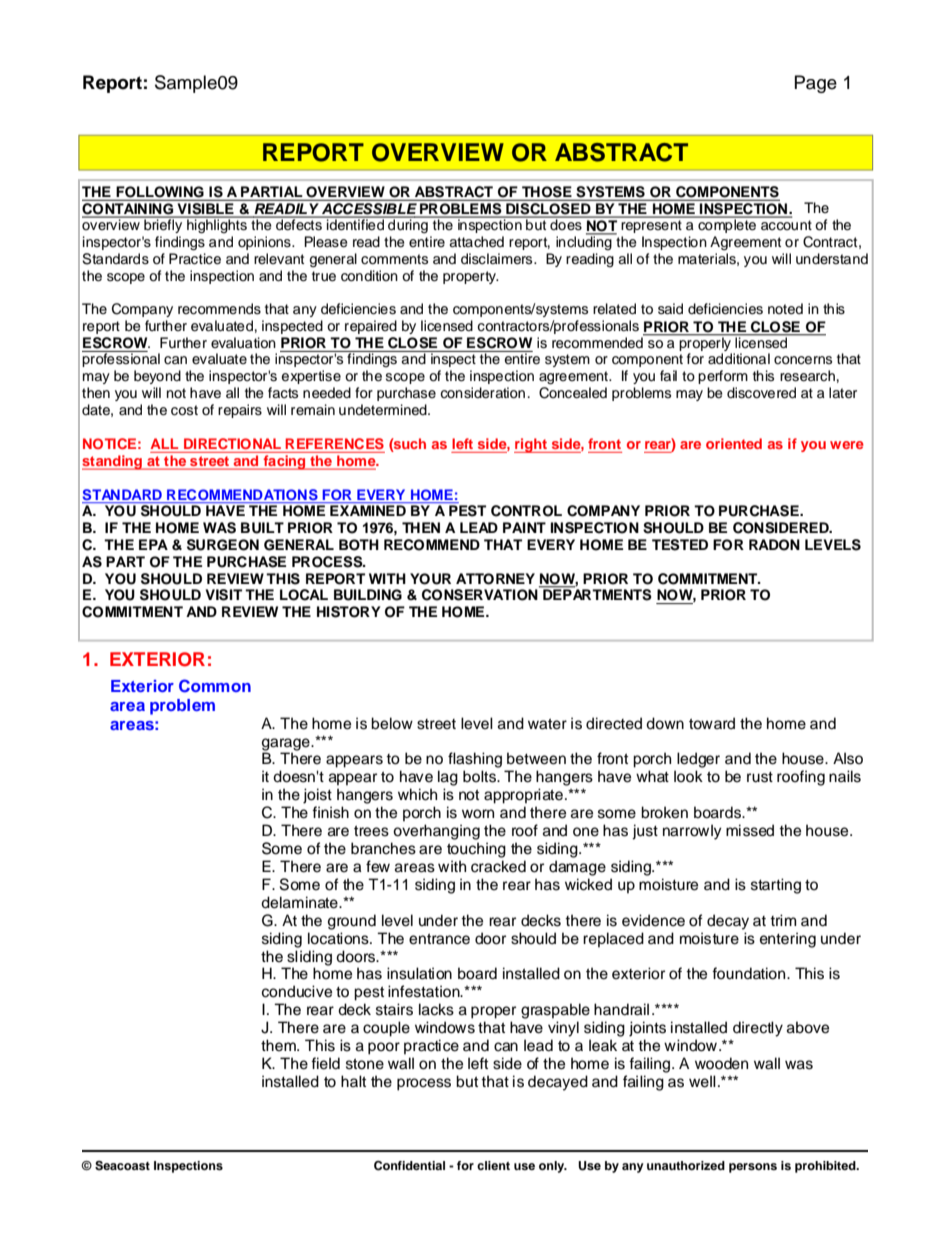 Image resolution: width=952 pixels, height=1233 pixels. What do you see at coordinates (309, 958) in the screenshot?
I see `sliding` at bounding box center [309, 958].
